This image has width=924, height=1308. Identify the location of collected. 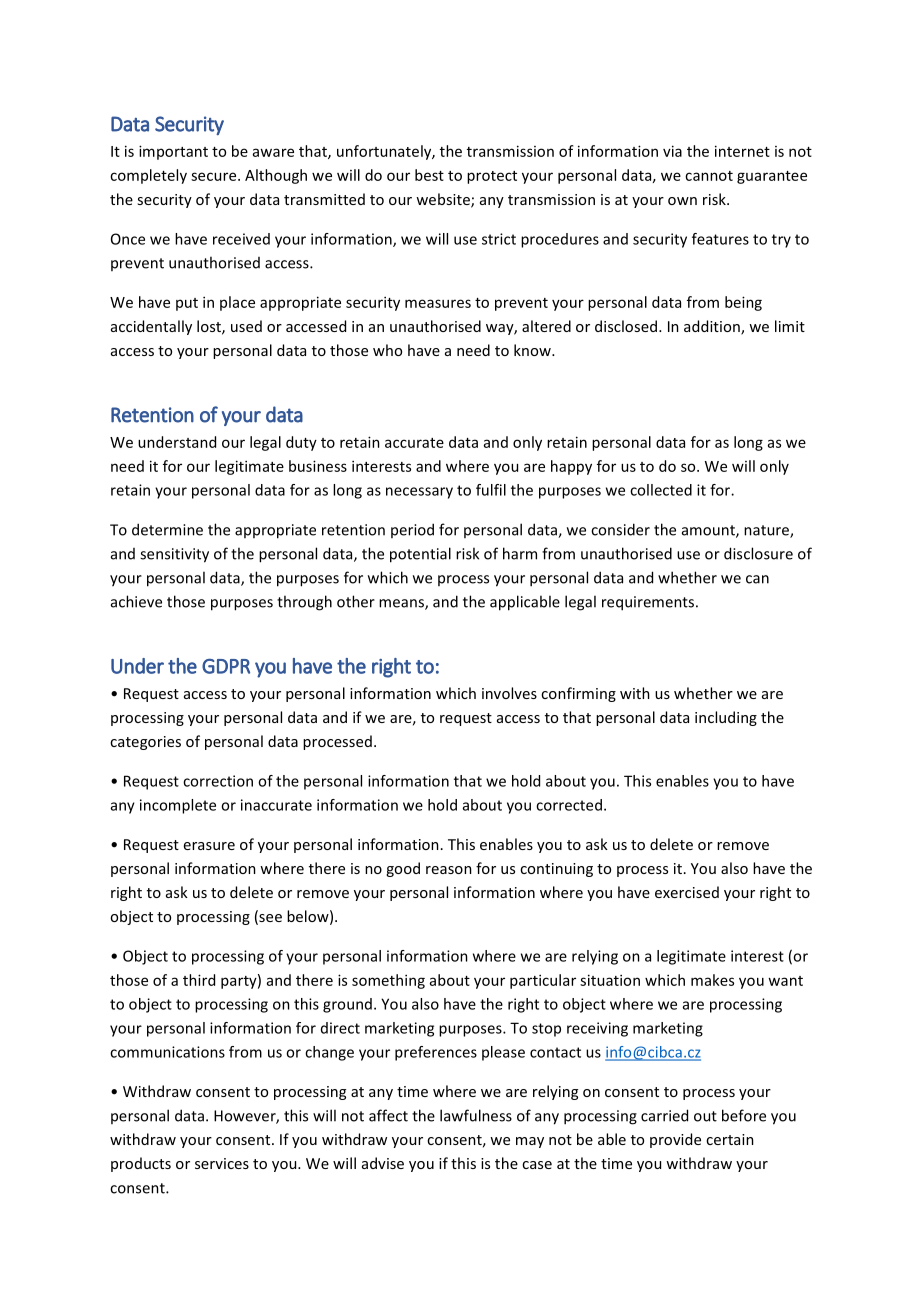
(661, 490).
